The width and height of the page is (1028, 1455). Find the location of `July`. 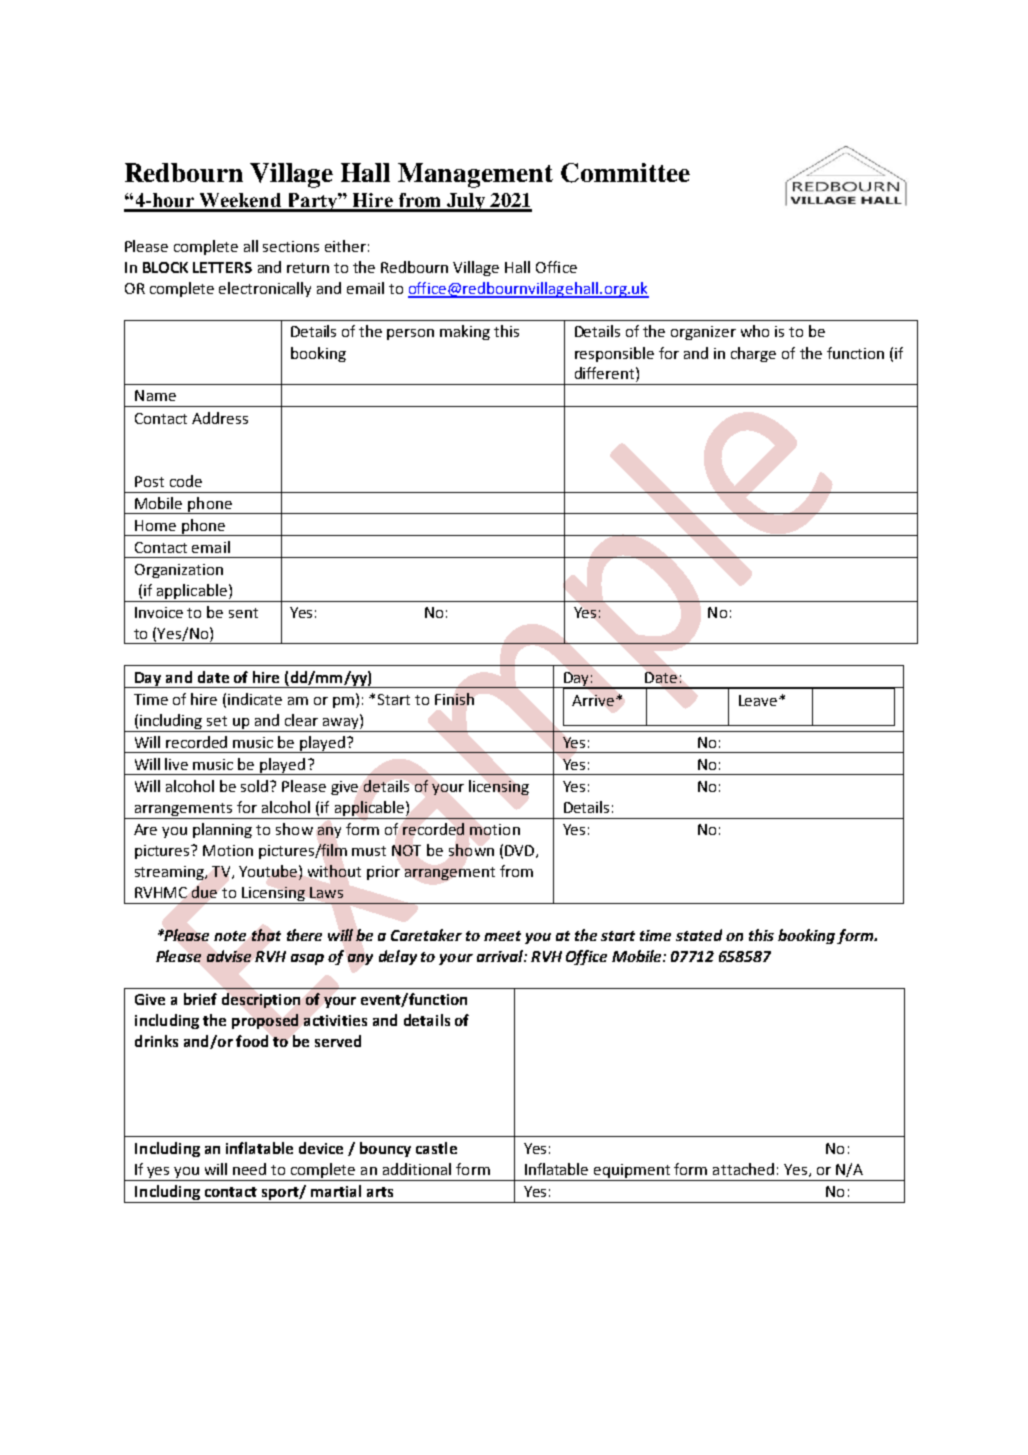

July is located at coordinates (466, 202).
